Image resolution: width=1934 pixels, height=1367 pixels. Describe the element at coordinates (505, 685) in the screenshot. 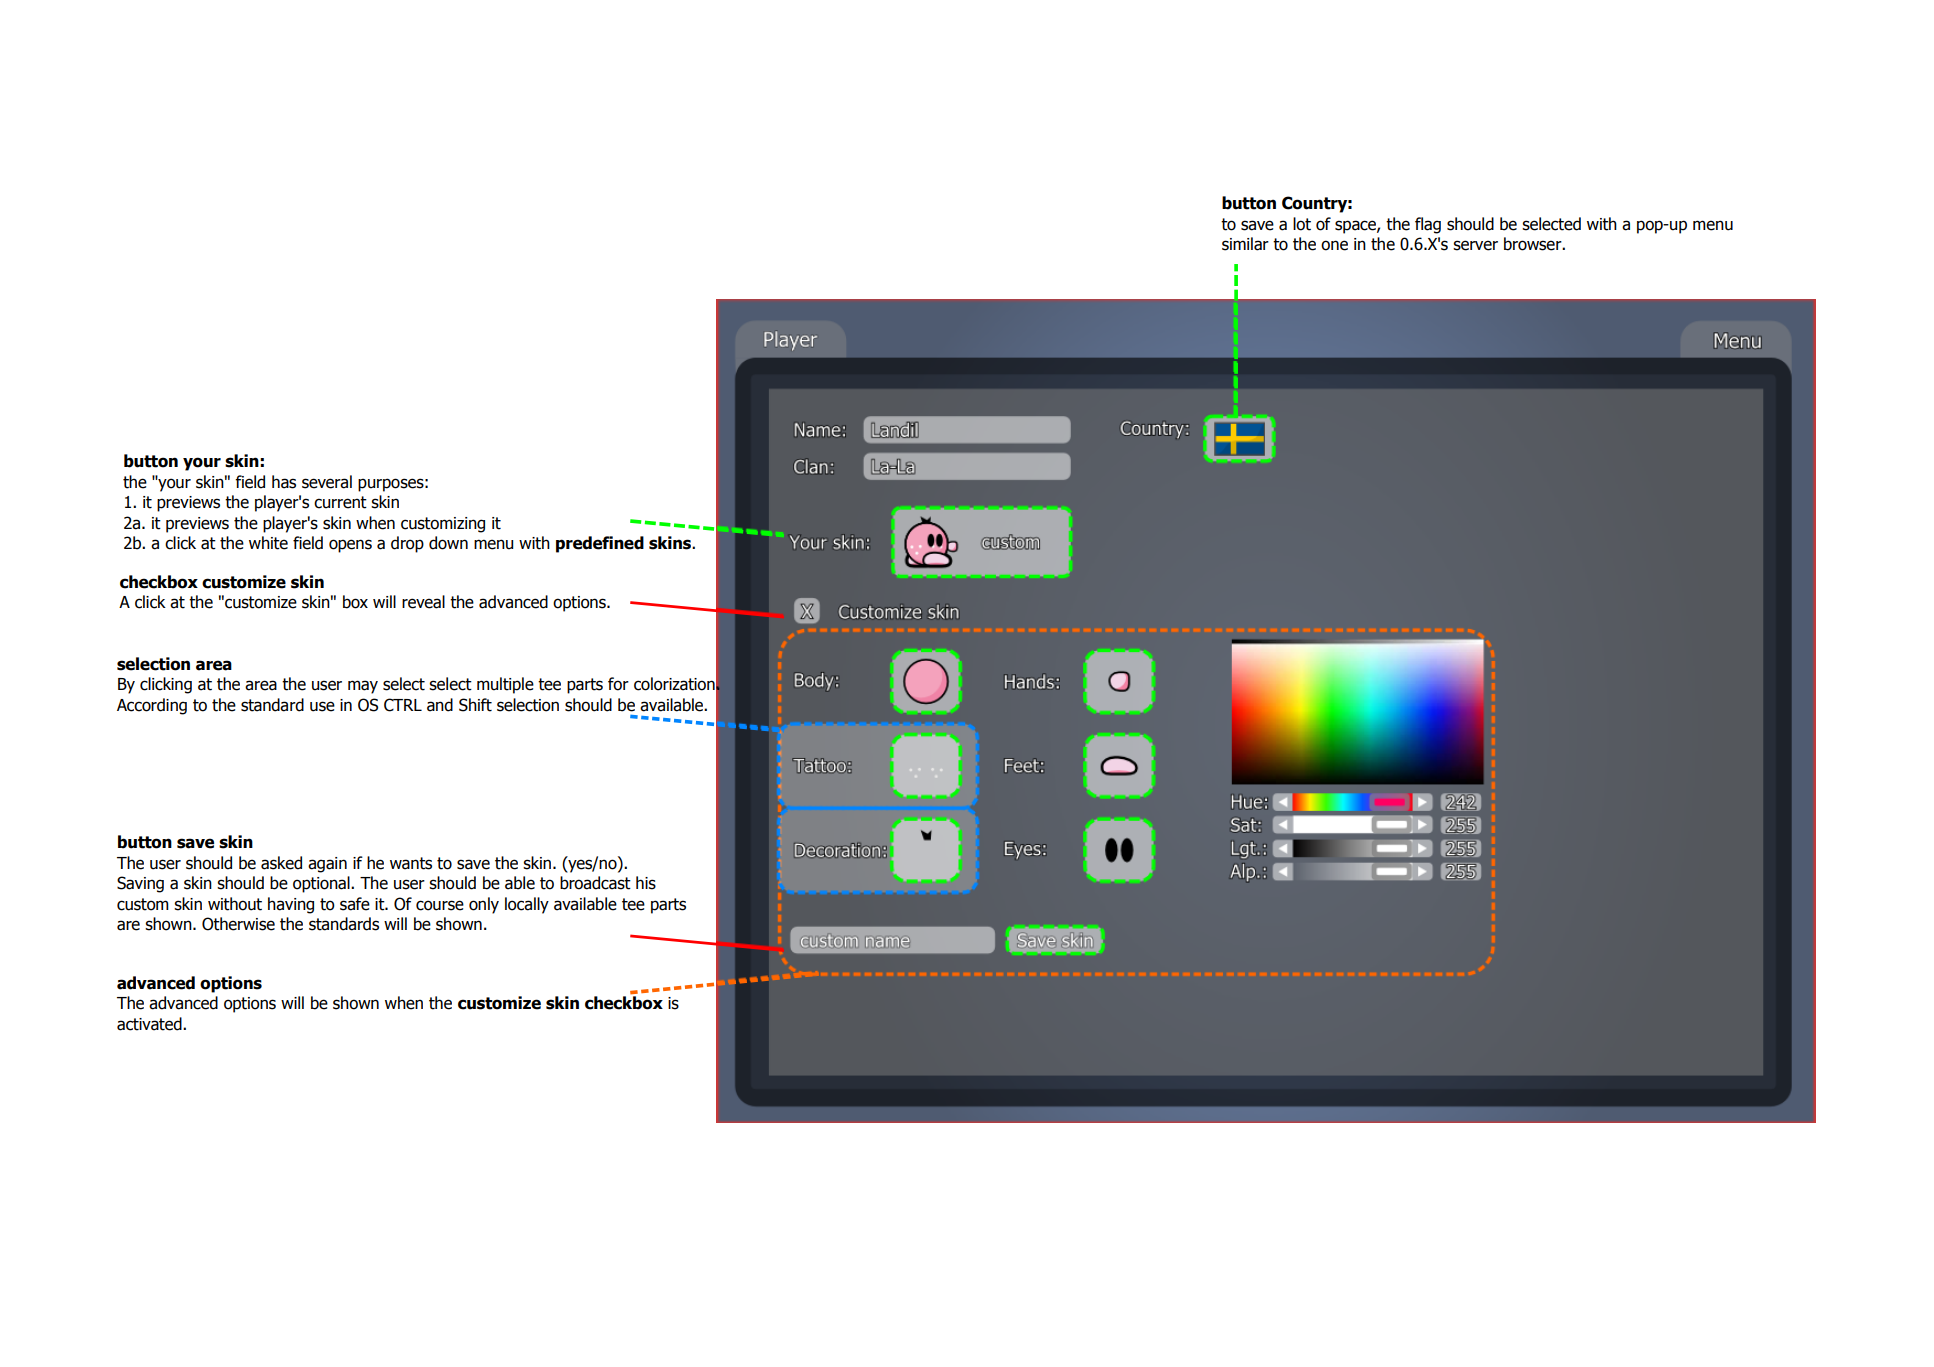

I see `multiple` at that location.
